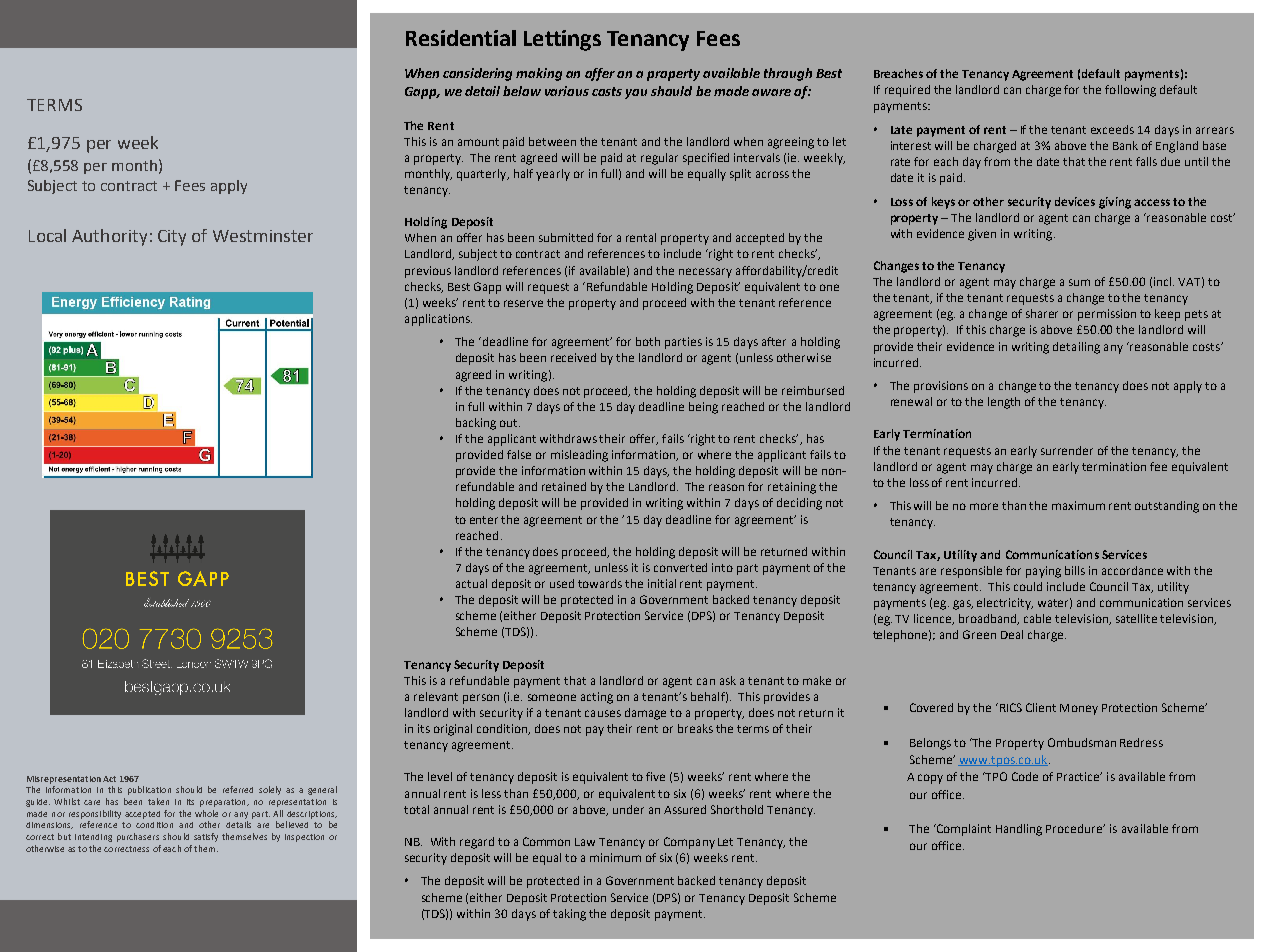 This image has height=952, width=1271. Describe the element at coordinates (1004, 403) in the image. I see `length` at that location.
